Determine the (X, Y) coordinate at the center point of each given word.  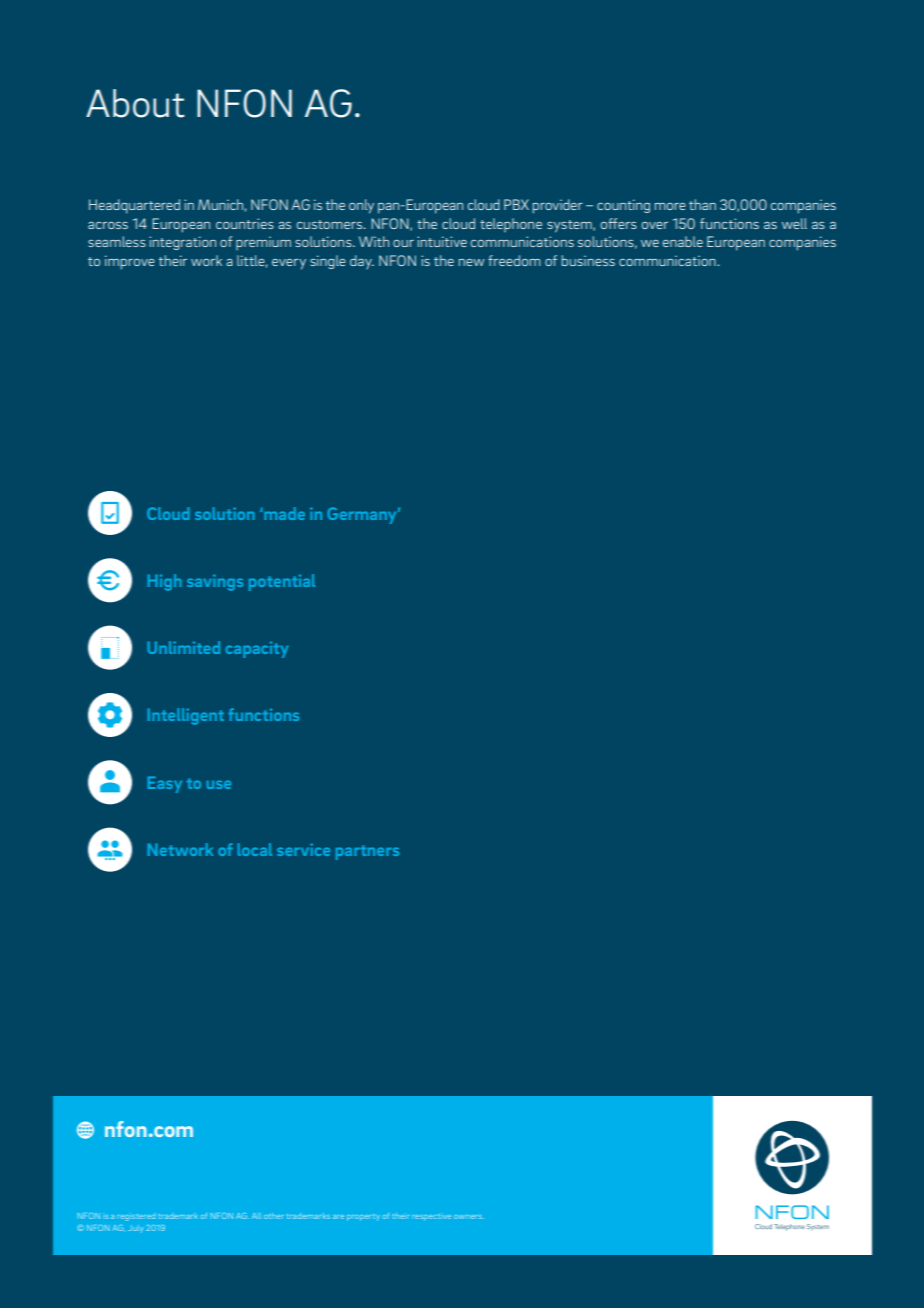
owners (469, 1217)
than (702, 204)
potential (282, 582)
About (135, 103)
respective (431, 1217)
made (284, 513)
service (303, 849)
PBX (516, 204)
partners (367, 852)
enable (683, 241)
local (255, 849)
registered (136, 1217)
